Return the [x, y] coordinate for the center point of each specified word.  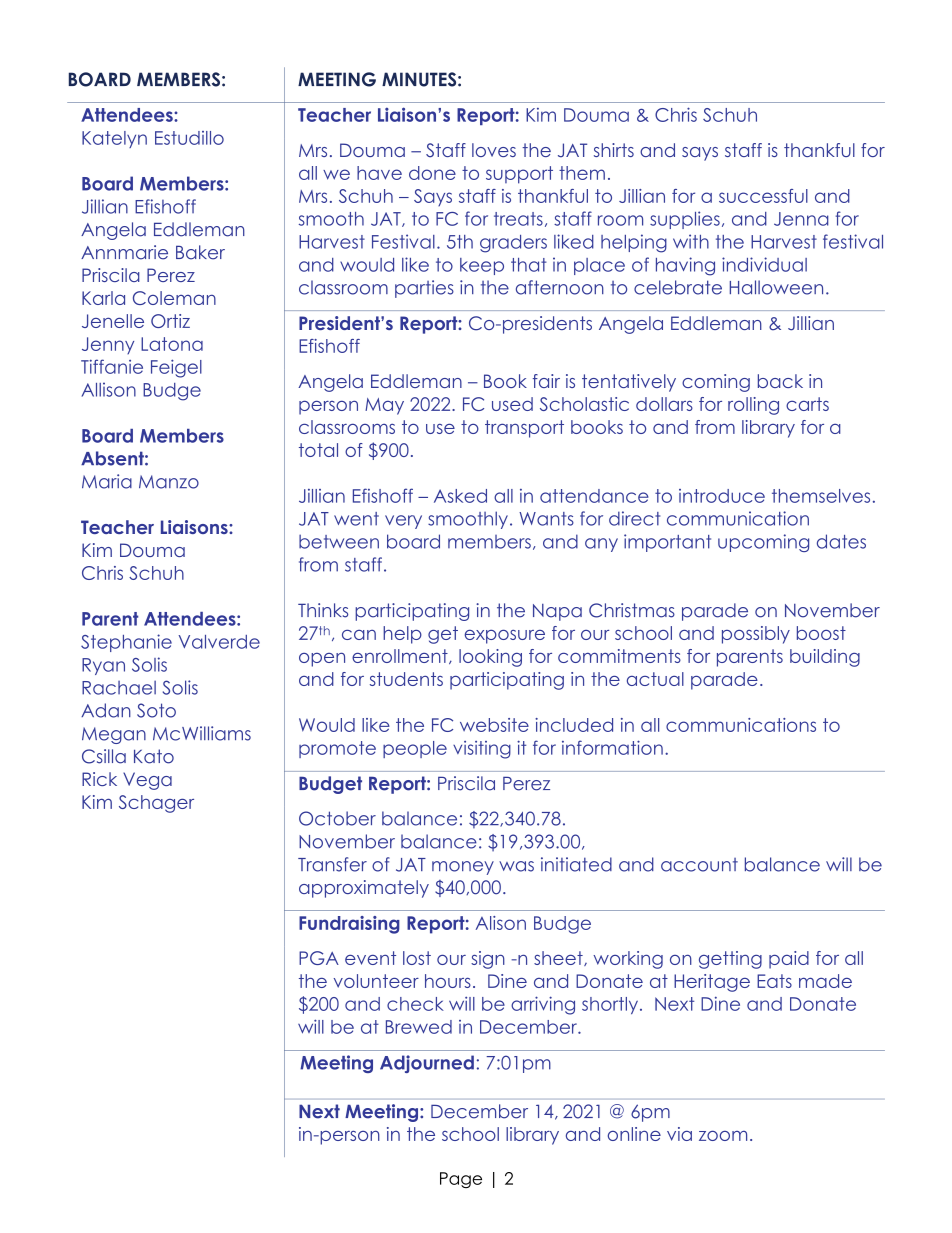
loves [494, 150]
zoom [723, 1136]
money [463, 868]
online [634, 1134]
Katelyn [114, 139]
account [699, 865]
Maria [107, 481]
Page [461, 1180]
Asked [460, 496]
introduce [722, 496]
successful [763, 196]
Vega [147, 781]
